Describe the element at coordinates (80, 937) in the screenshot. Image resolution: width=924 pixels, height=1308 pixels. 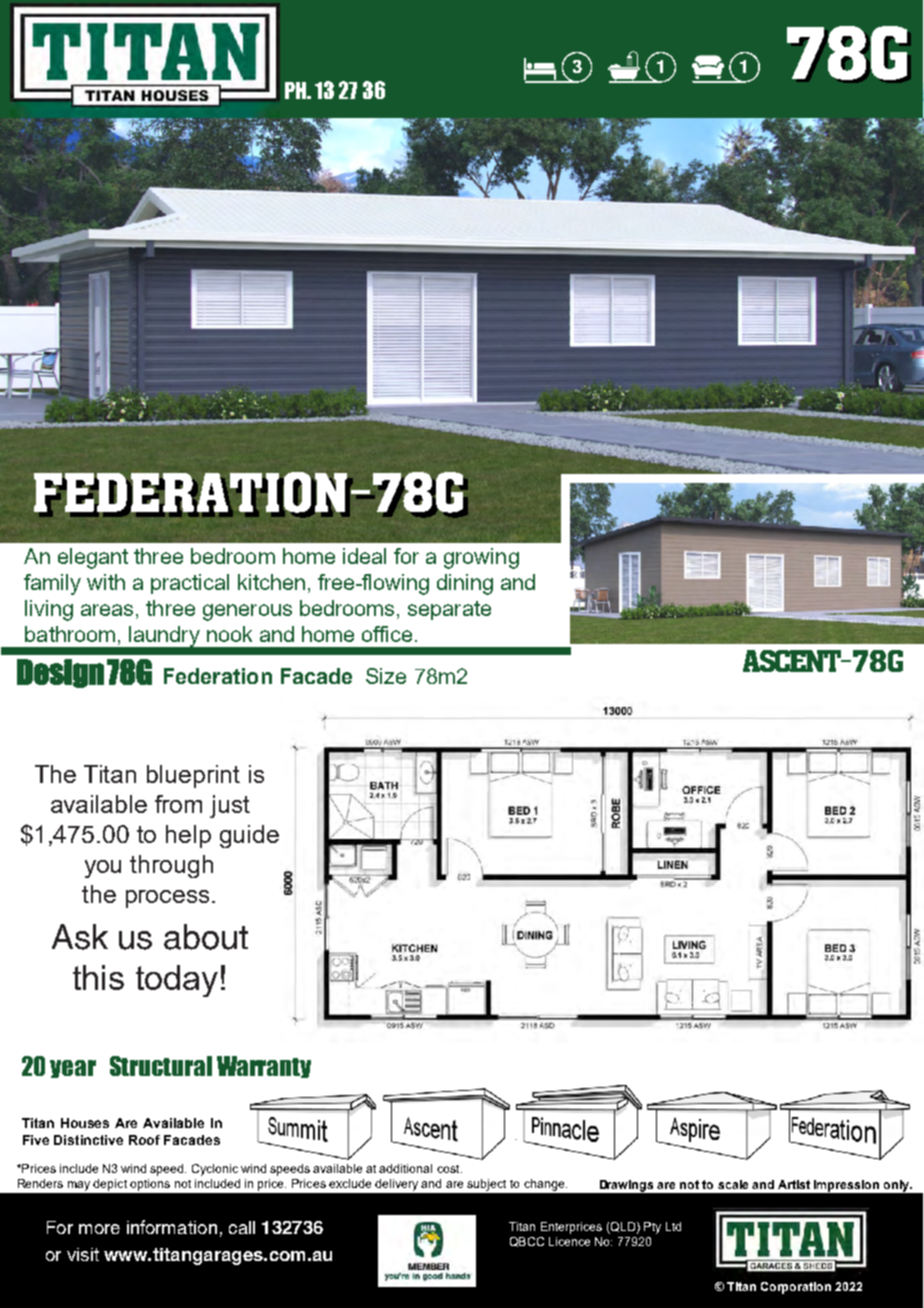
I see `Ask` at that location.
